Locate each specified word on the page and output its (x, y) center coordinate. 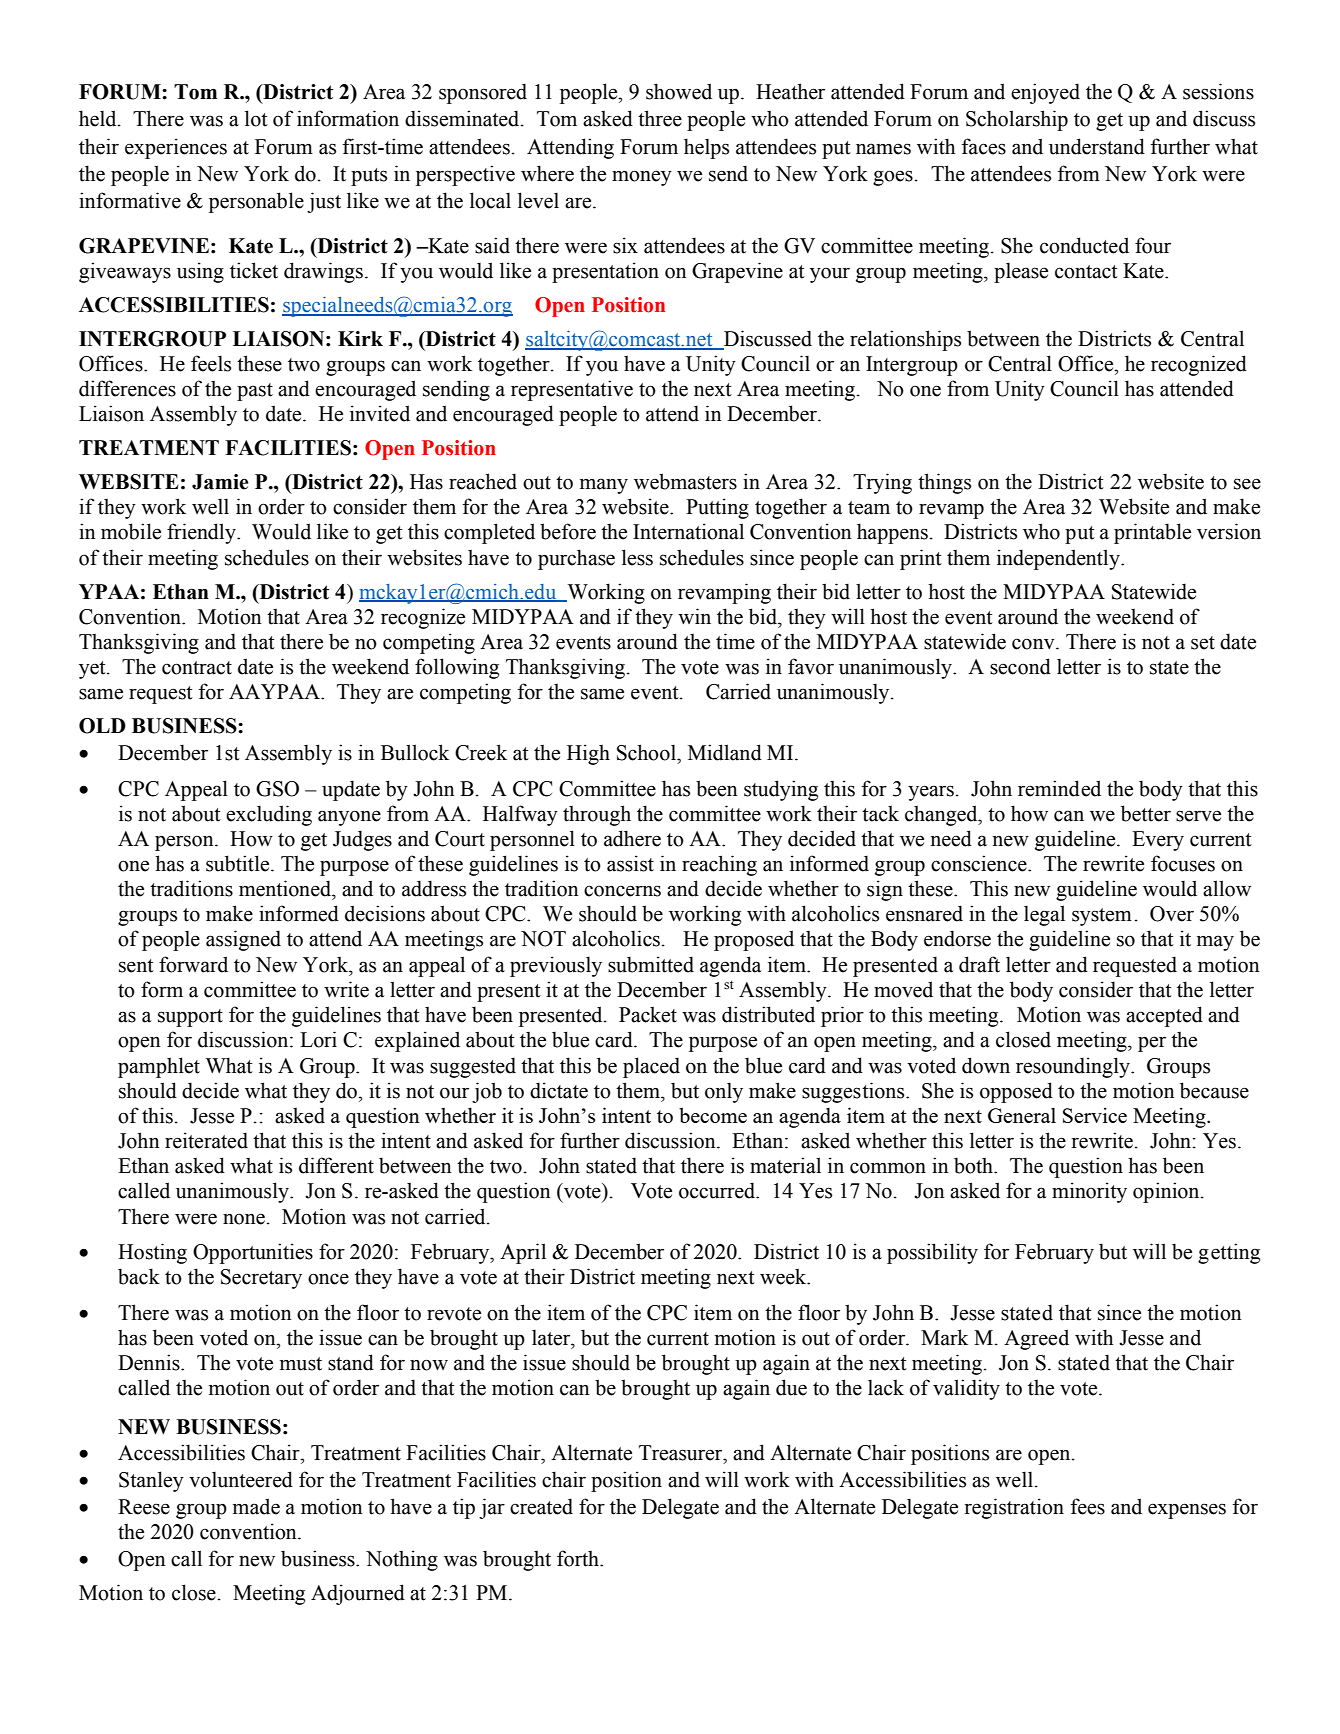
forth (579, 1558)
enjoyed (1045, 93)
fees (1088, 1506)
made (256, 1506)
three (660, 118)
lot (256, 118)
